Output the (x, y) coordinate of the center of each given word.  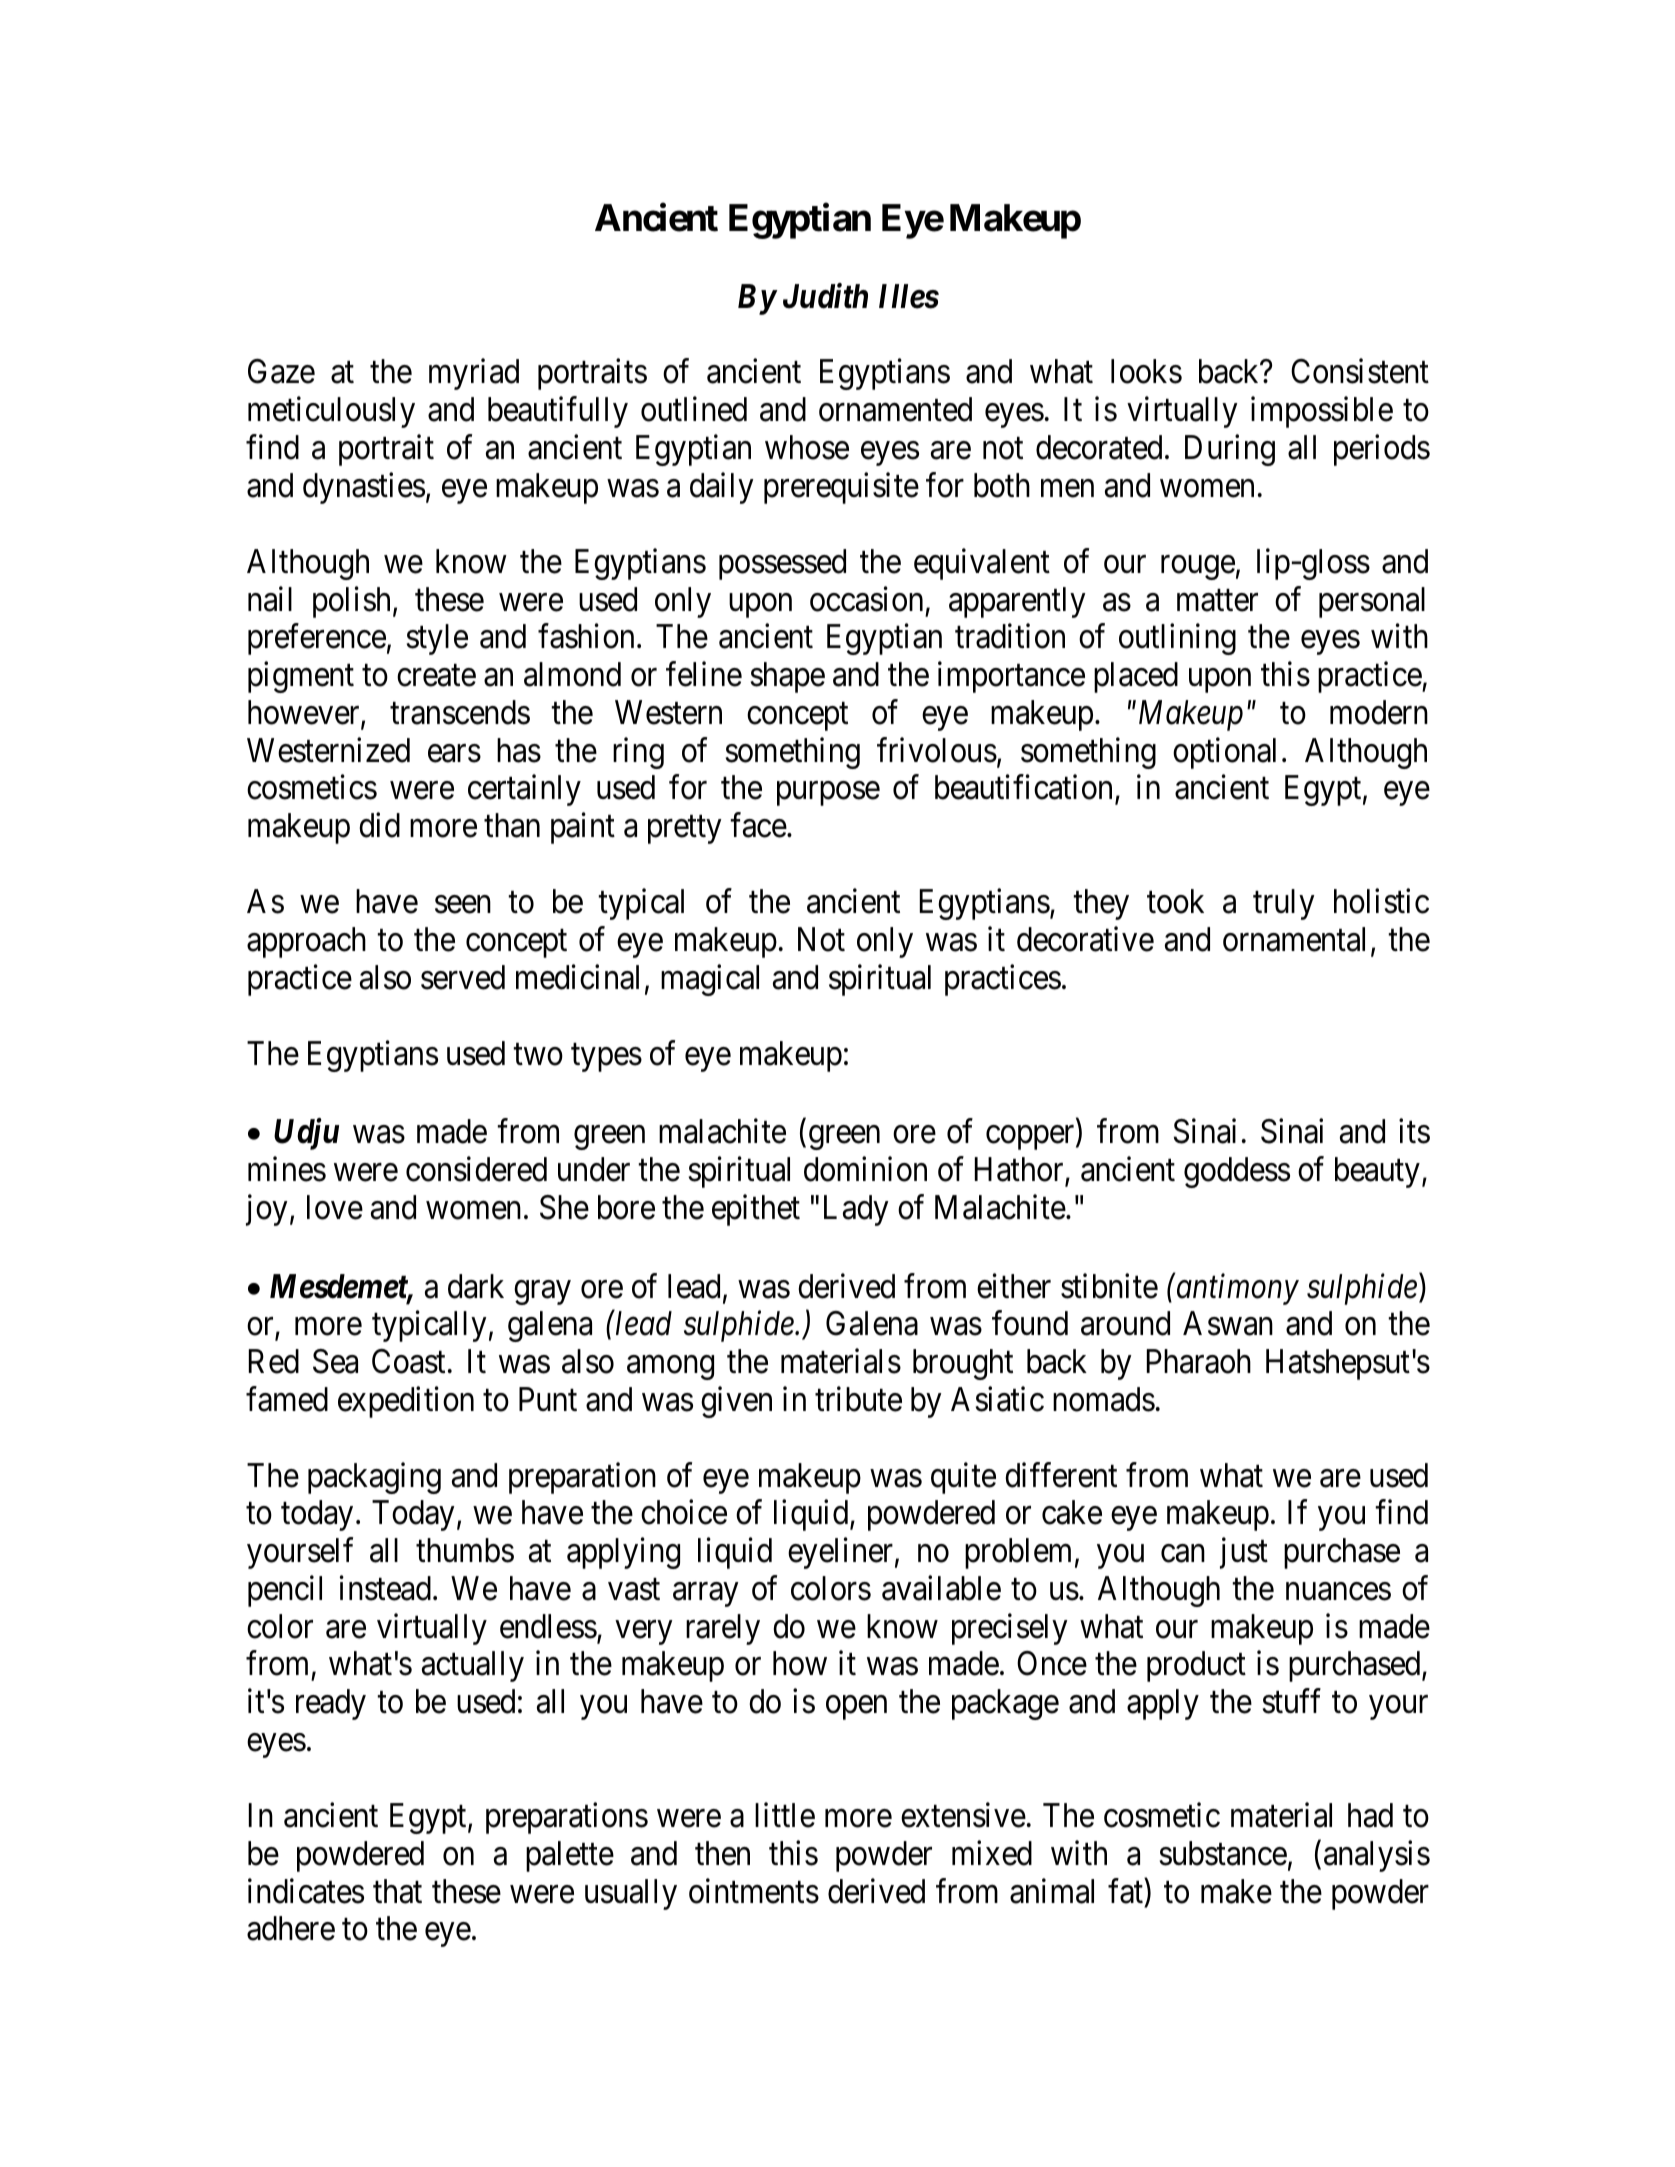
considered (476, 1169)
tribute (858, 1399)
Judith (825, 296)
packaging (374, 1478)
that (397, 1891)
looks (1146, 371)
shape (788, 677)
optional (1224, 753)
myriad (474, 374)
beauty (1377, 1172)
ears (454, 754)
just (1244, 1553)
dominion (865, 1169)
